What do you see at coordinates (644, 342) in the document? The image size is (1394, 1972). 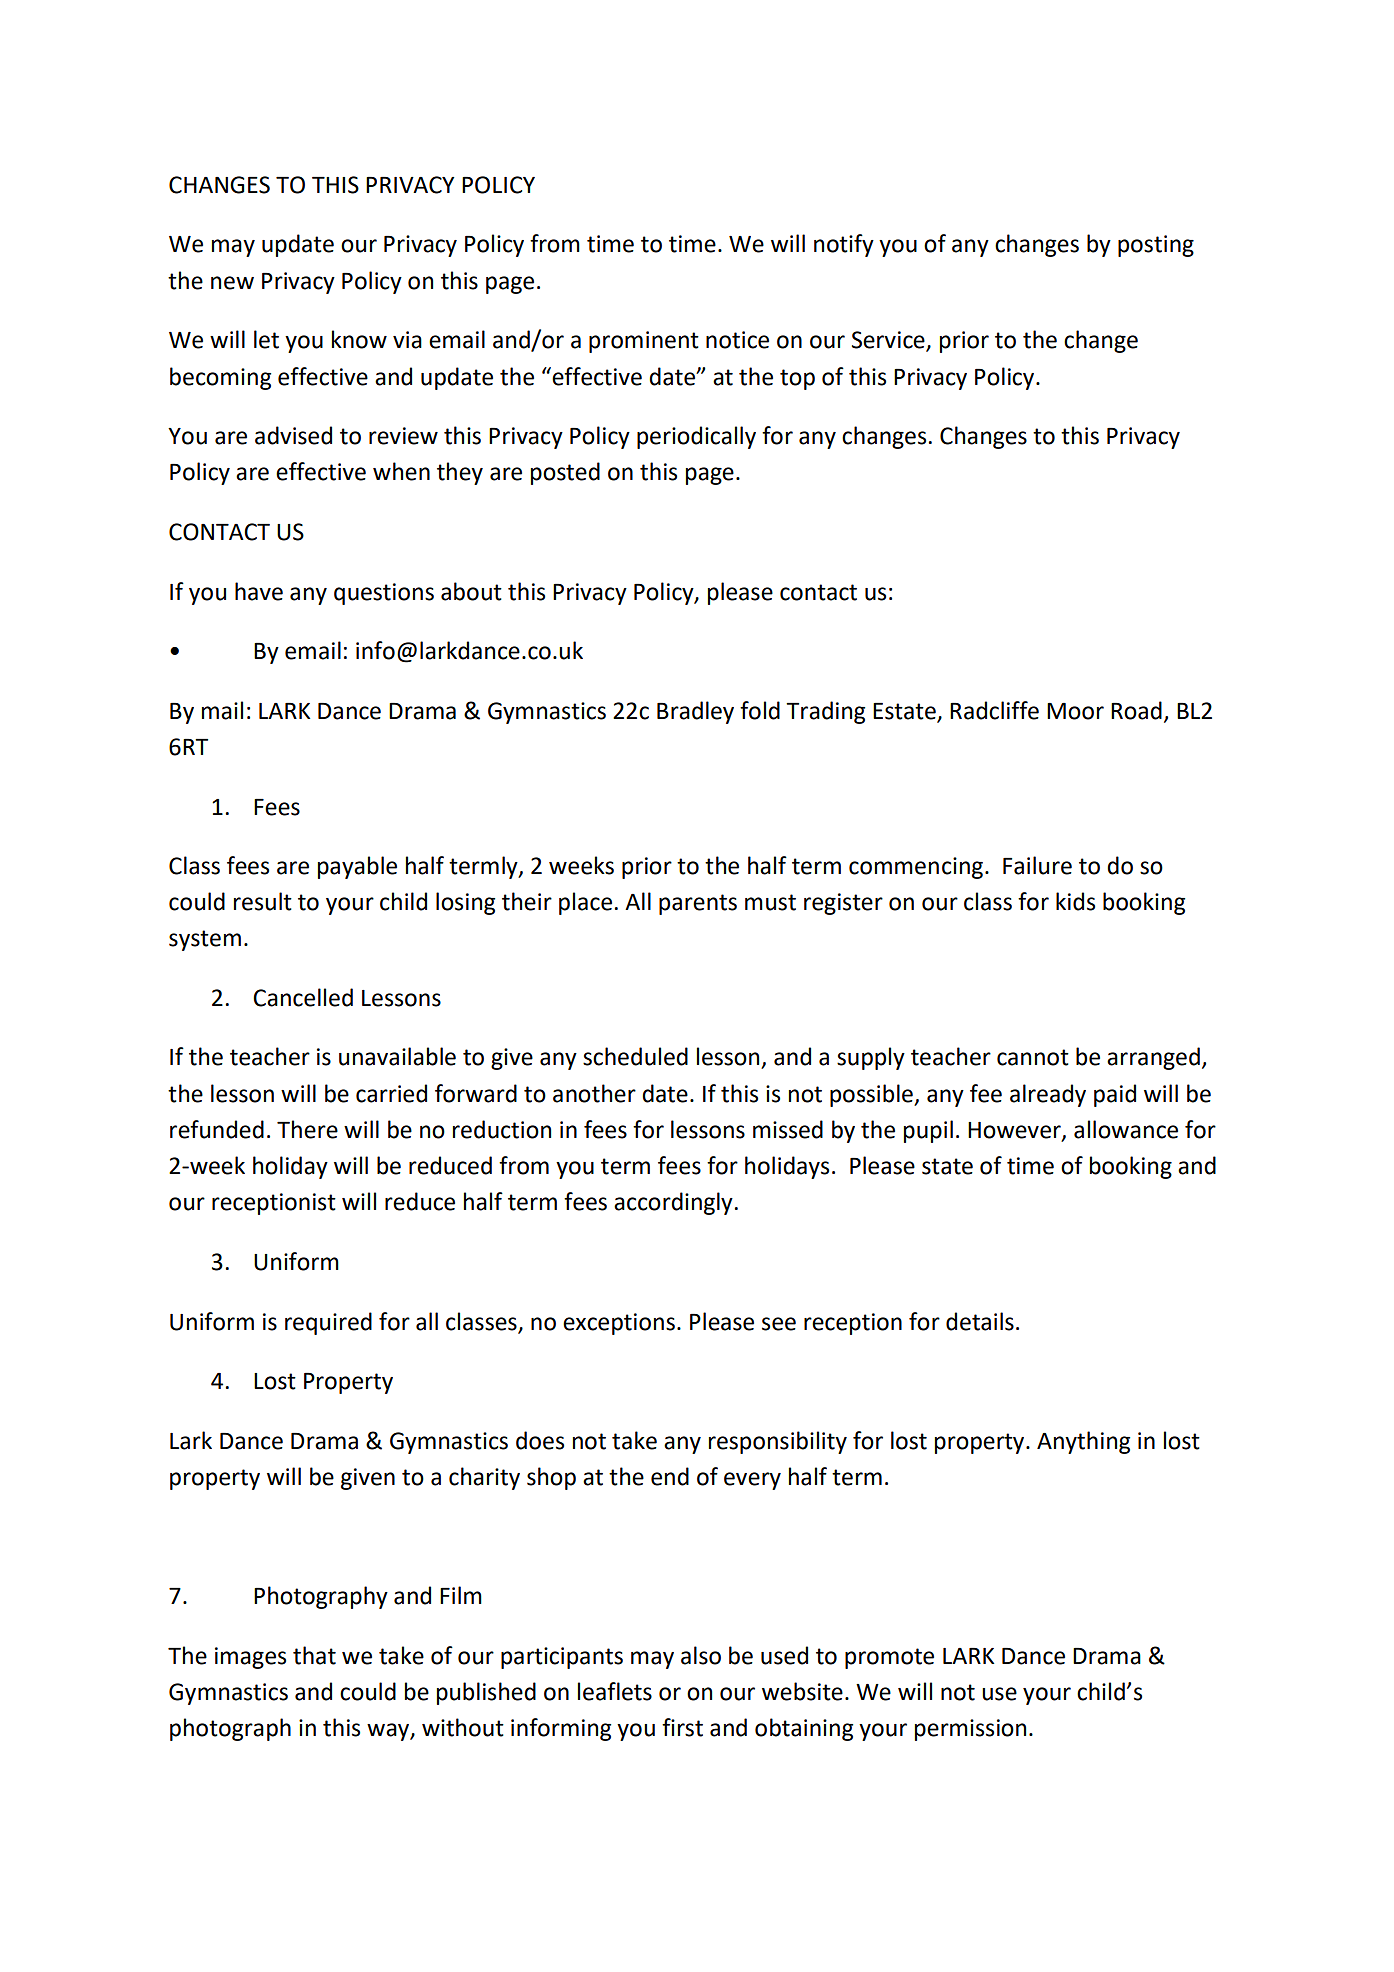 I see `prominent` at bounding box center [644, 342].
